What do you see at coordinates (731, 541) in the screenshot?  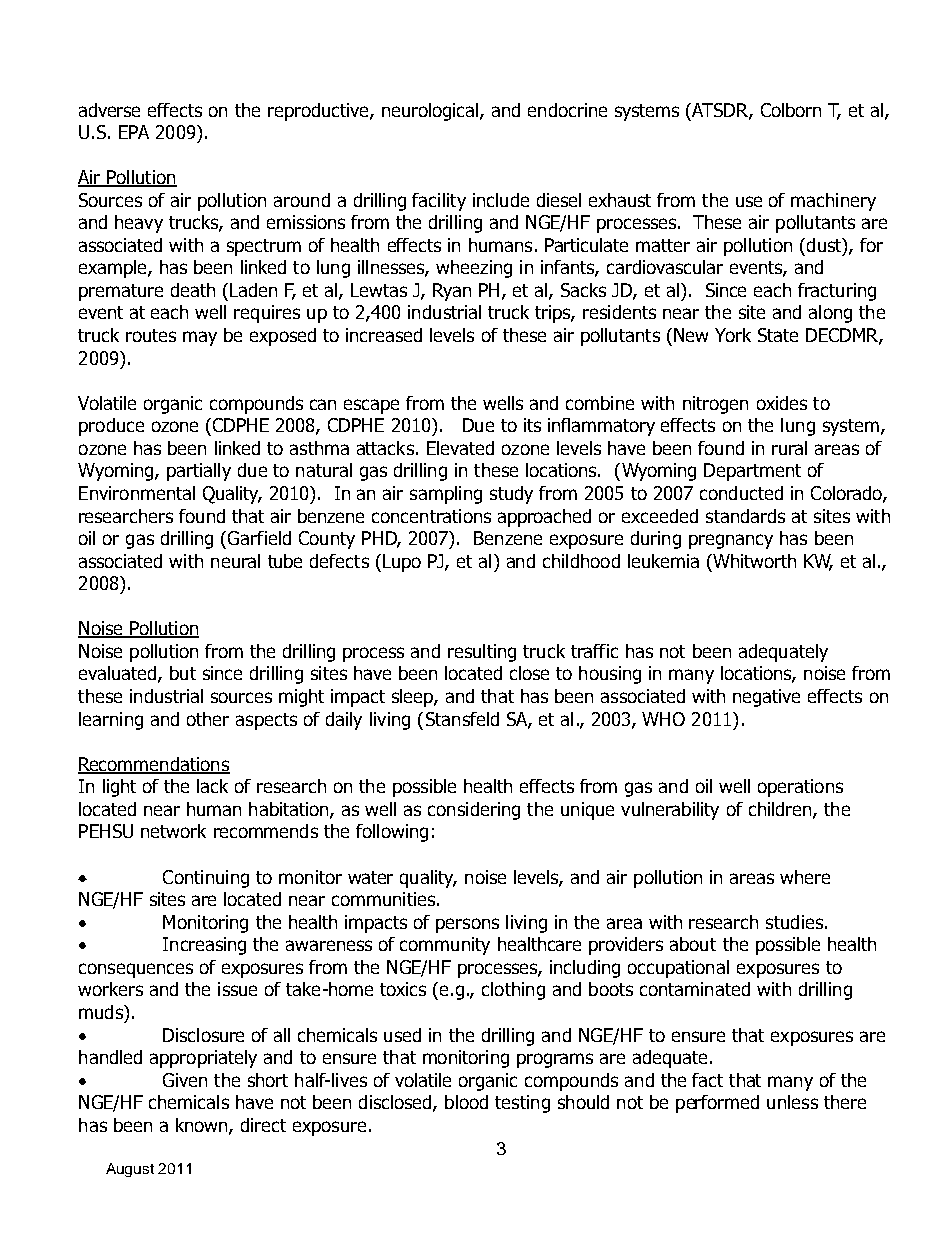 I see `pregnancy` at bounding box center [731, 541].
